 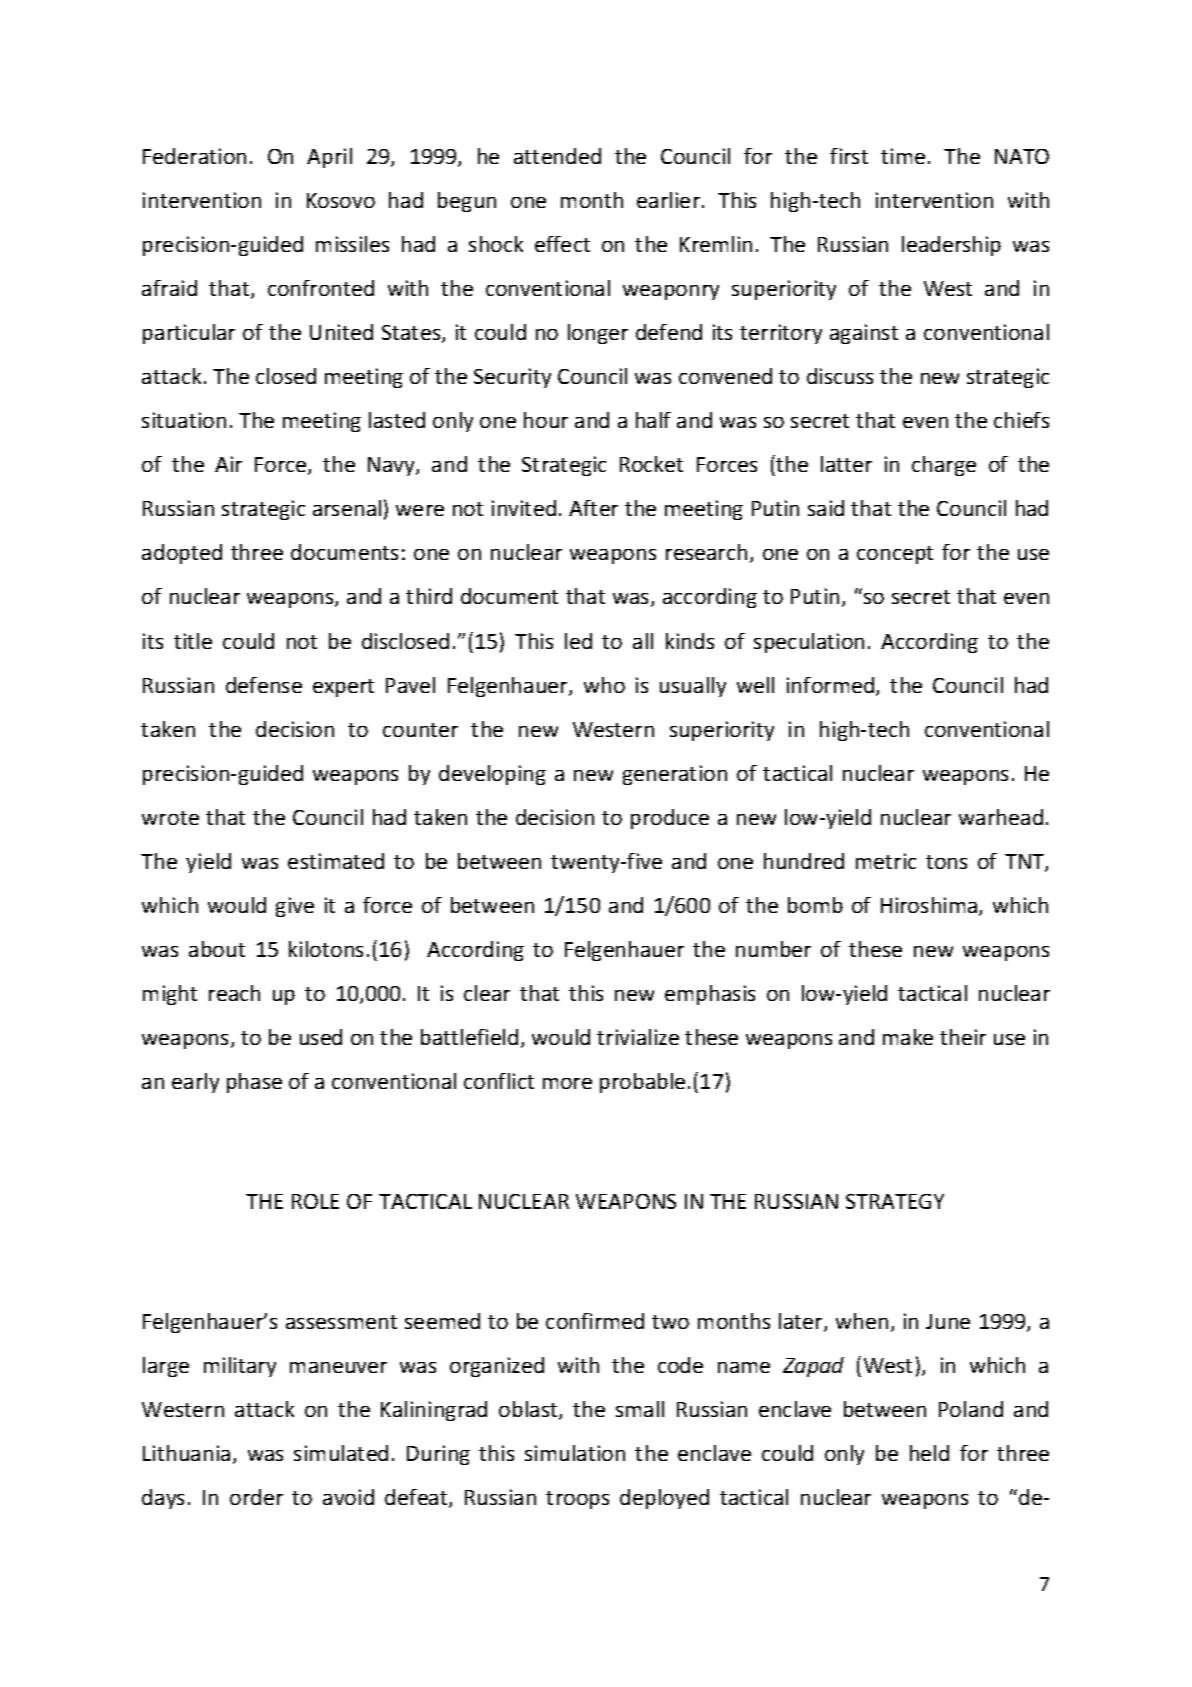 I want to click on order, so click(x=256, y=1497).
